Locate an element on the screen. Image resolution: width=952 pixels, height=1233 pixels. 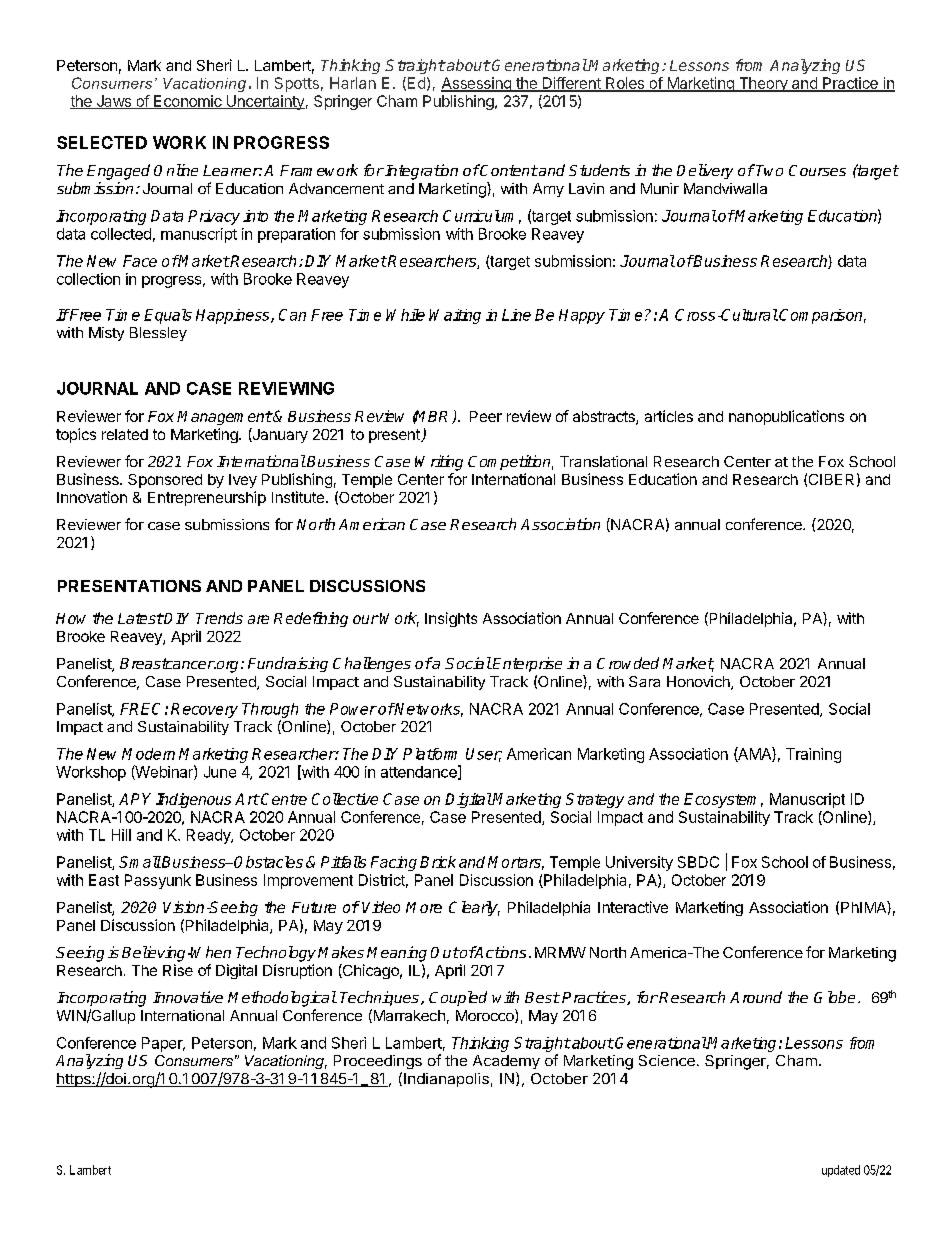
Paper is located at coordinates (163, 1044).
